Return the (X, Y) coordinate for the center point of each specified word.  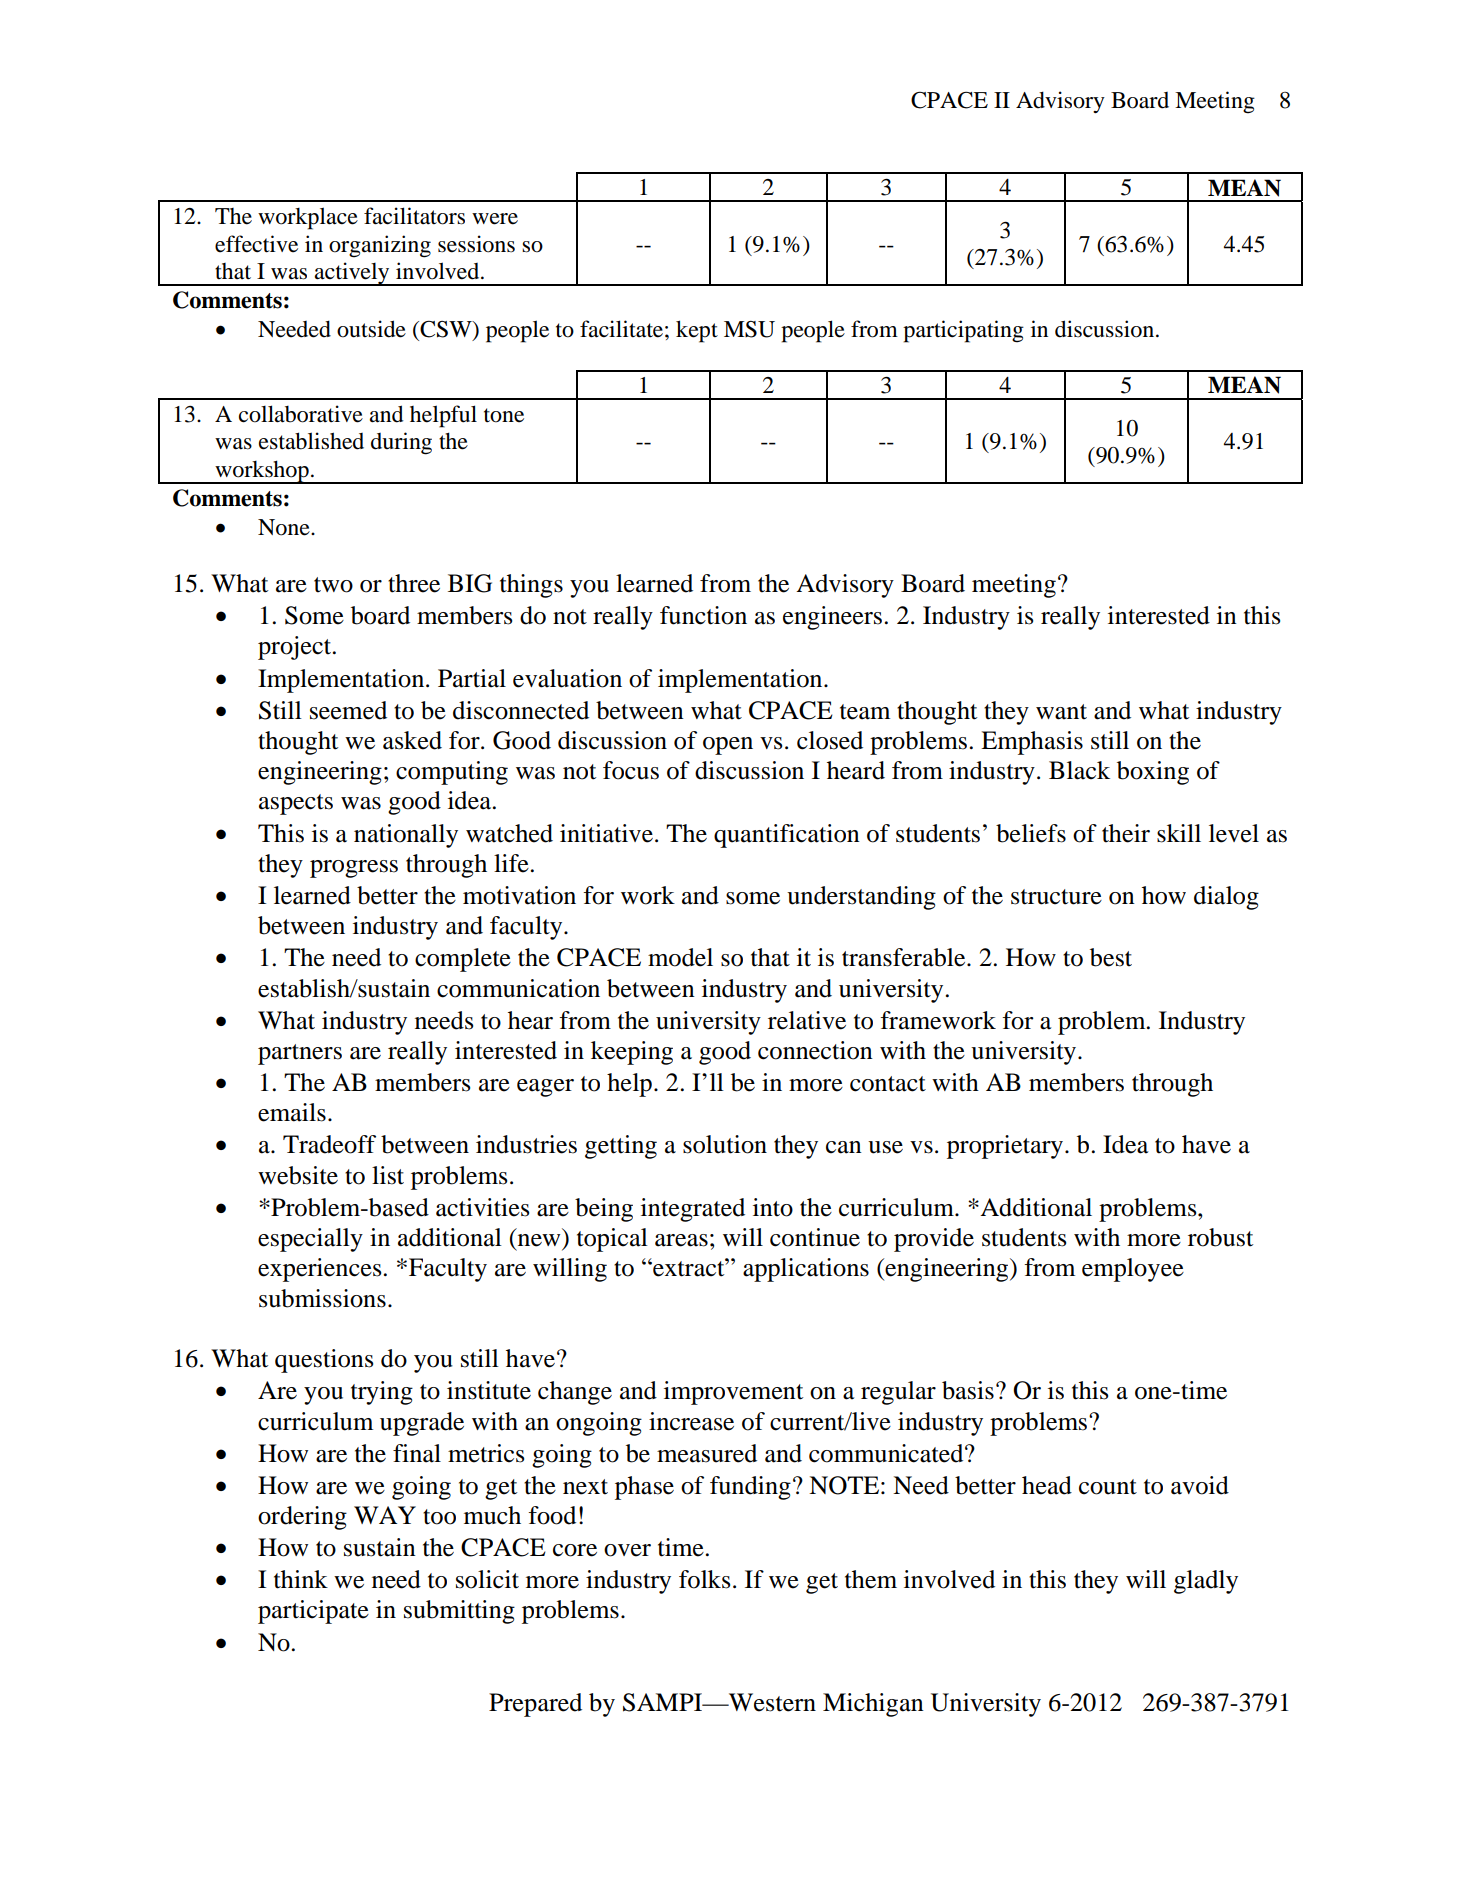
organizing (380, 246)
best (1111, 957)
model (680, 957)
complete (463, 960)
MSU (749, 329)
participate (313, 1612)
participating (963, 331)
